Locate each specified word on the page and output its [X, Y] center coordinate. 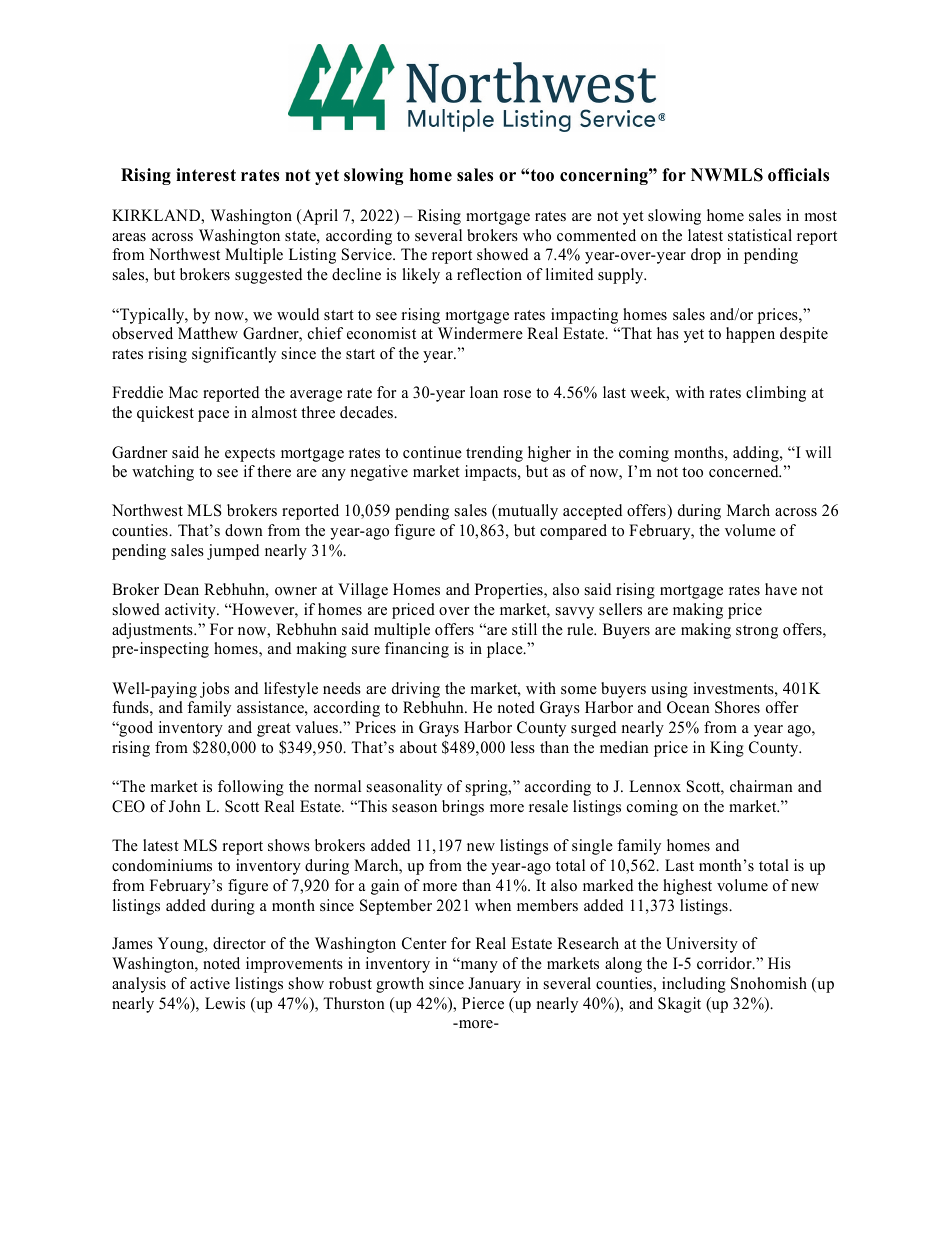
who [537, 235]
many [478, 966]
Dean [181, 589]
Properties [510, 591]
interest [206, 175]
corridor [725, 963]
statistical [760, 235]
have [781, 589]
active [210, 983]
